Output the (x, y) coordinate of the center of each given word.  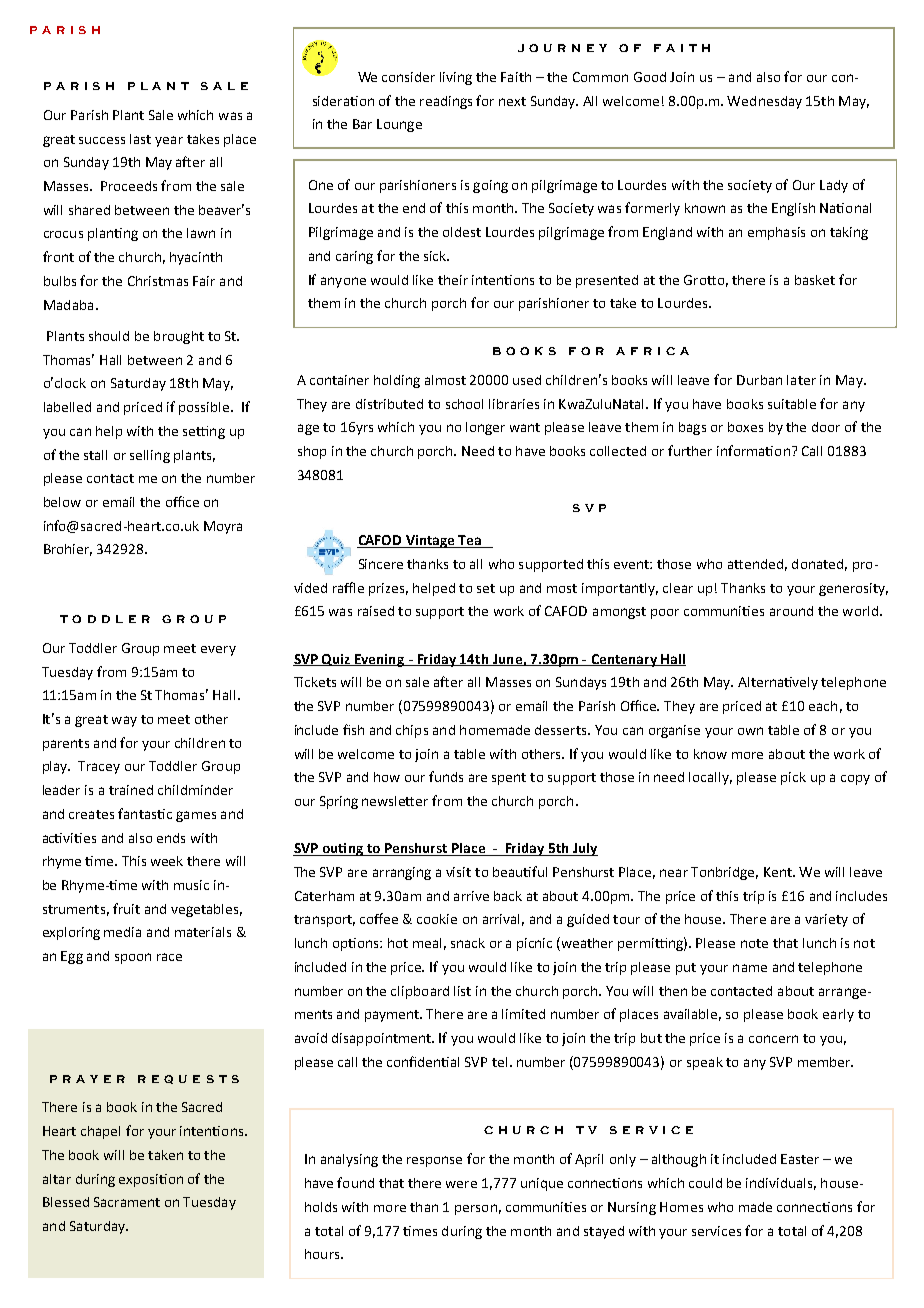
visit (458, 872)
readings (446, 102)
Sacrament (127, 1202)
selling (150, 456)
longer (485, 428)
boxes (745, 427)
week (167, 861)
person (476, 1209)
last (140, 139)
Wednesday (764, 102)
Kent (779, 872)
